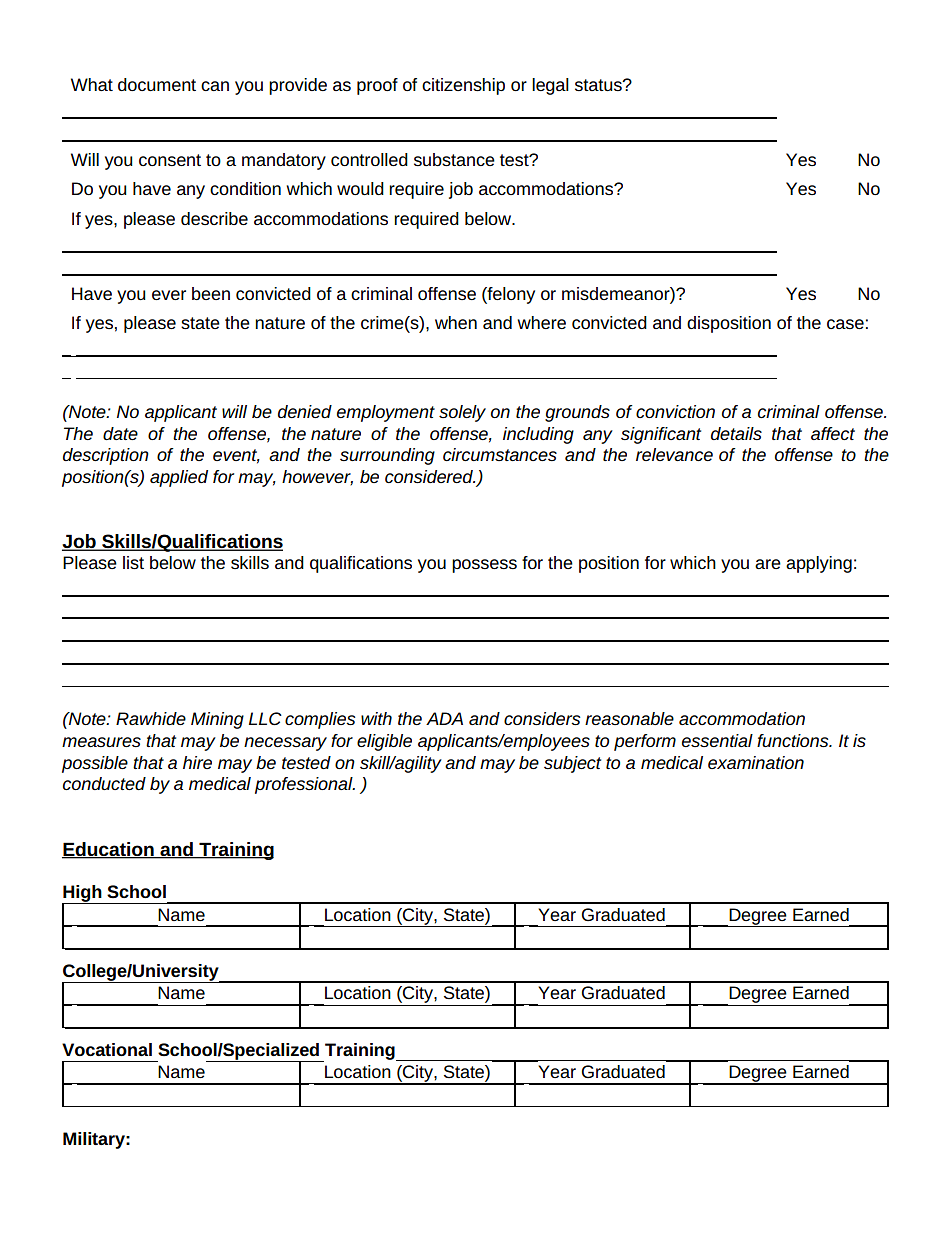  Describe the element at coordinates (157, 84) in the screenshot. I see `document` at that location.
